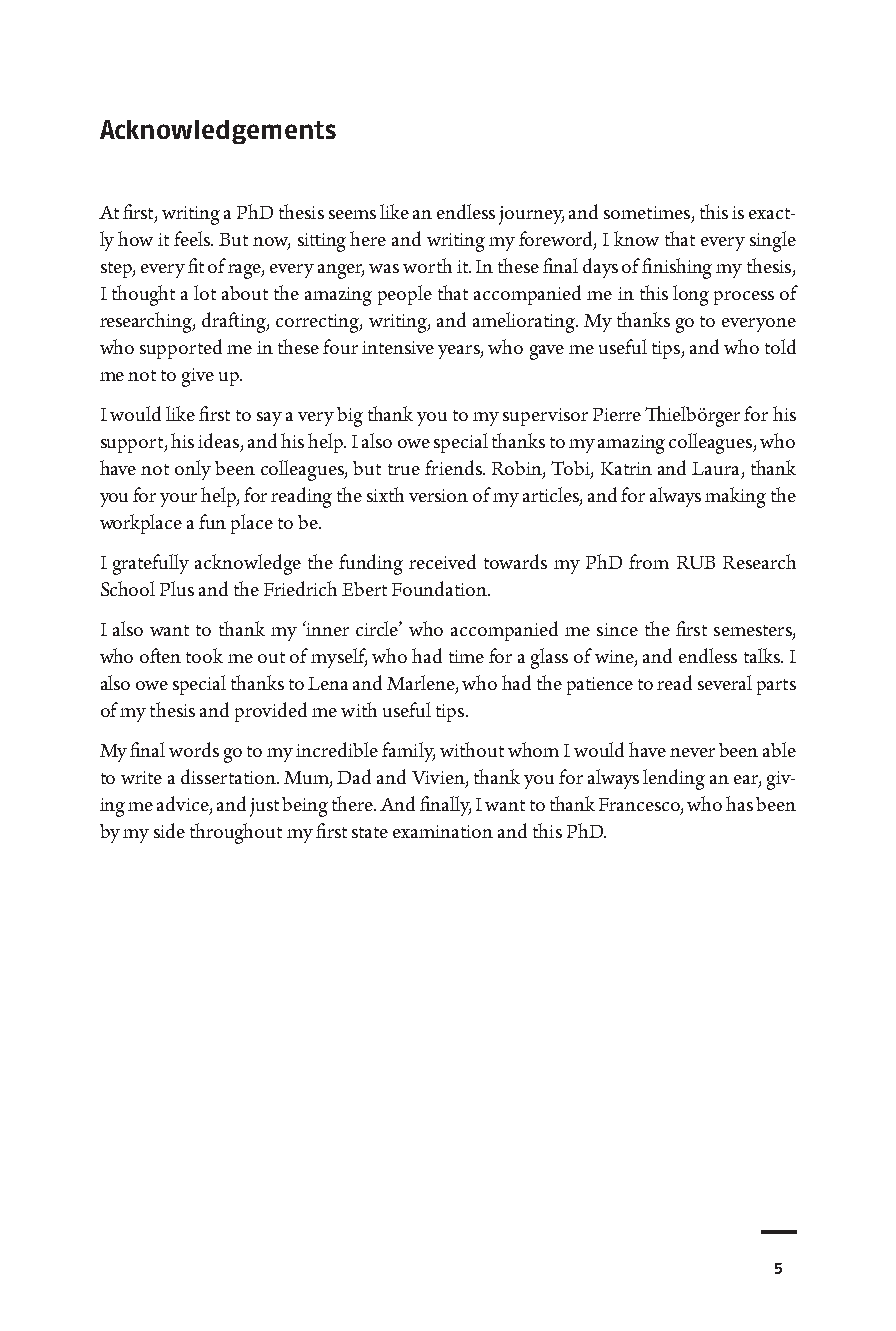 The height and width of the screenshot is (1331, 896). What do you see at coordinates (441, 588) in the screenshot?
I see `Foundation` at bounding box center [441, 588].
